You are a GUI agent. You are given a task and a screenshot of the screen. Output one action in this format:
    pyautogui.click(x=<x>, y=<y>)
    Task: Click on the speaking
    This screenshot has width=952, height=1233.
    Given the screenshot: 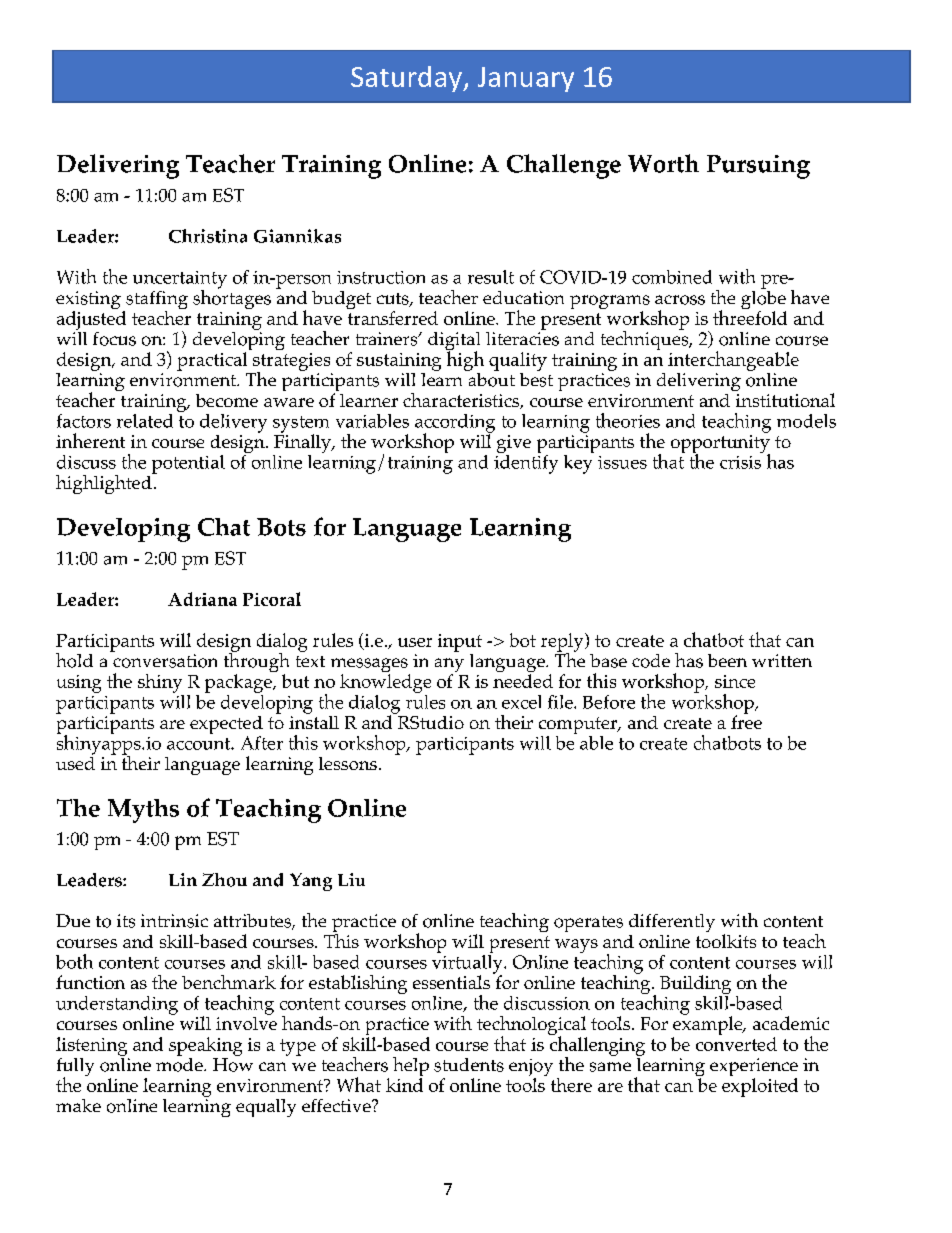 What is the action you would take?
    pyautogui.click(x=205, y=1046)
